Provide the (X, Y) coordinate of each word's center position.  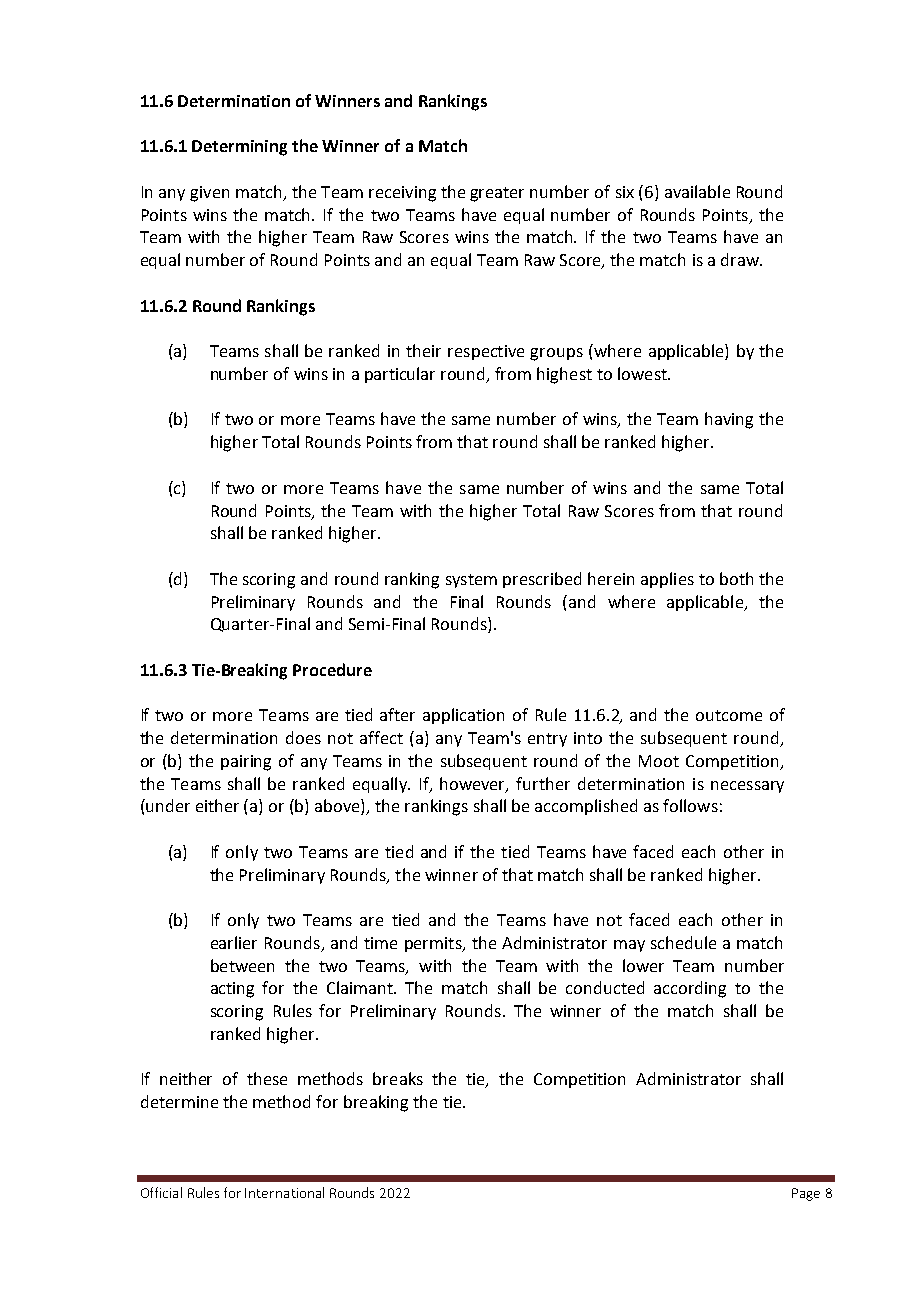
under (167, 805)
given (209, 194)
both (736, 578)
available (697, 191)
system (471, 581)
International (284, 1192)
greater (497, 194)
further (543, 783)
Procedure (332, 669)
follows (690, 805)
